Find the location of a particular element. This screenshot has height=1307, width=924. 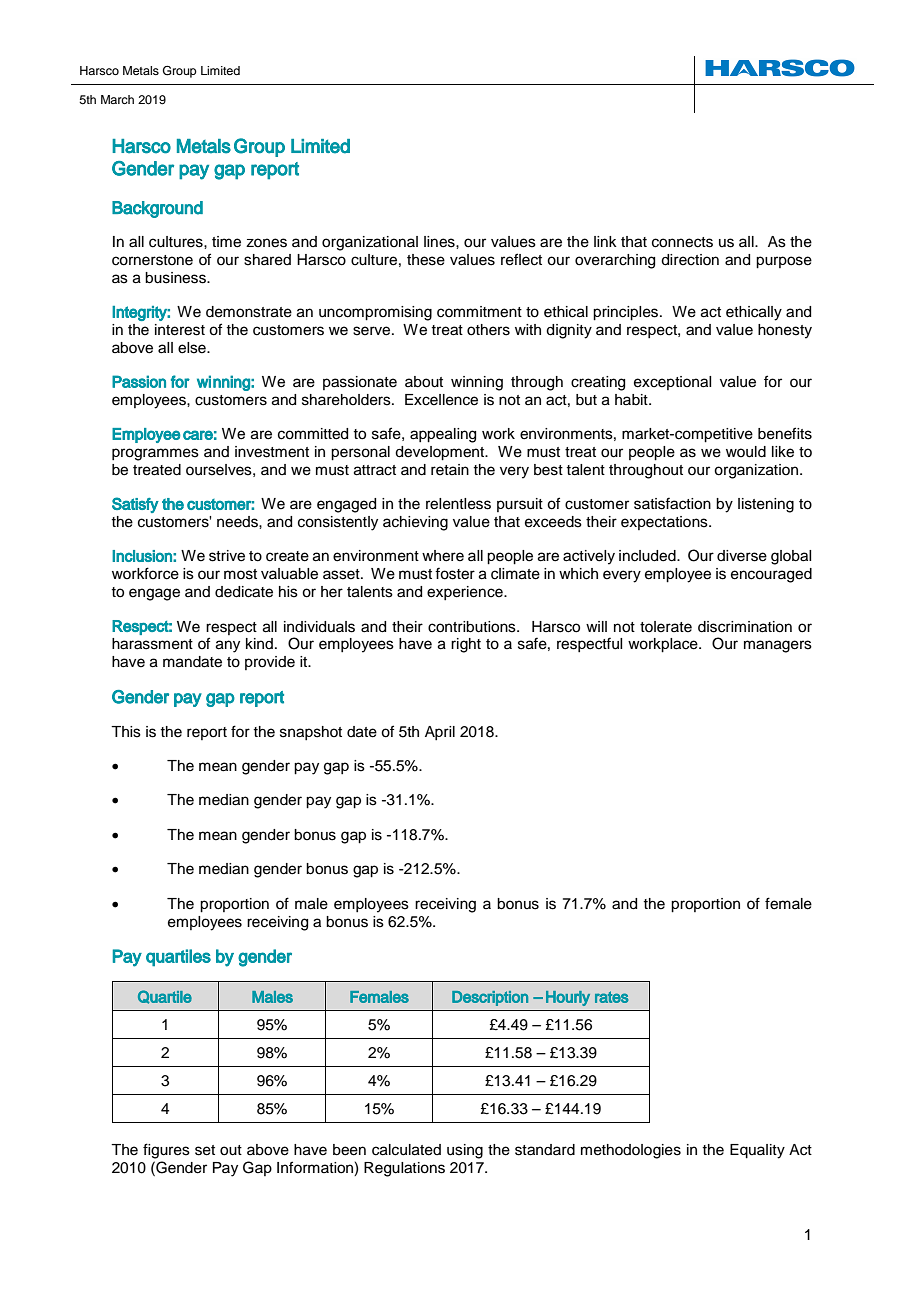

programmes is located at coordinates (155, 454).
